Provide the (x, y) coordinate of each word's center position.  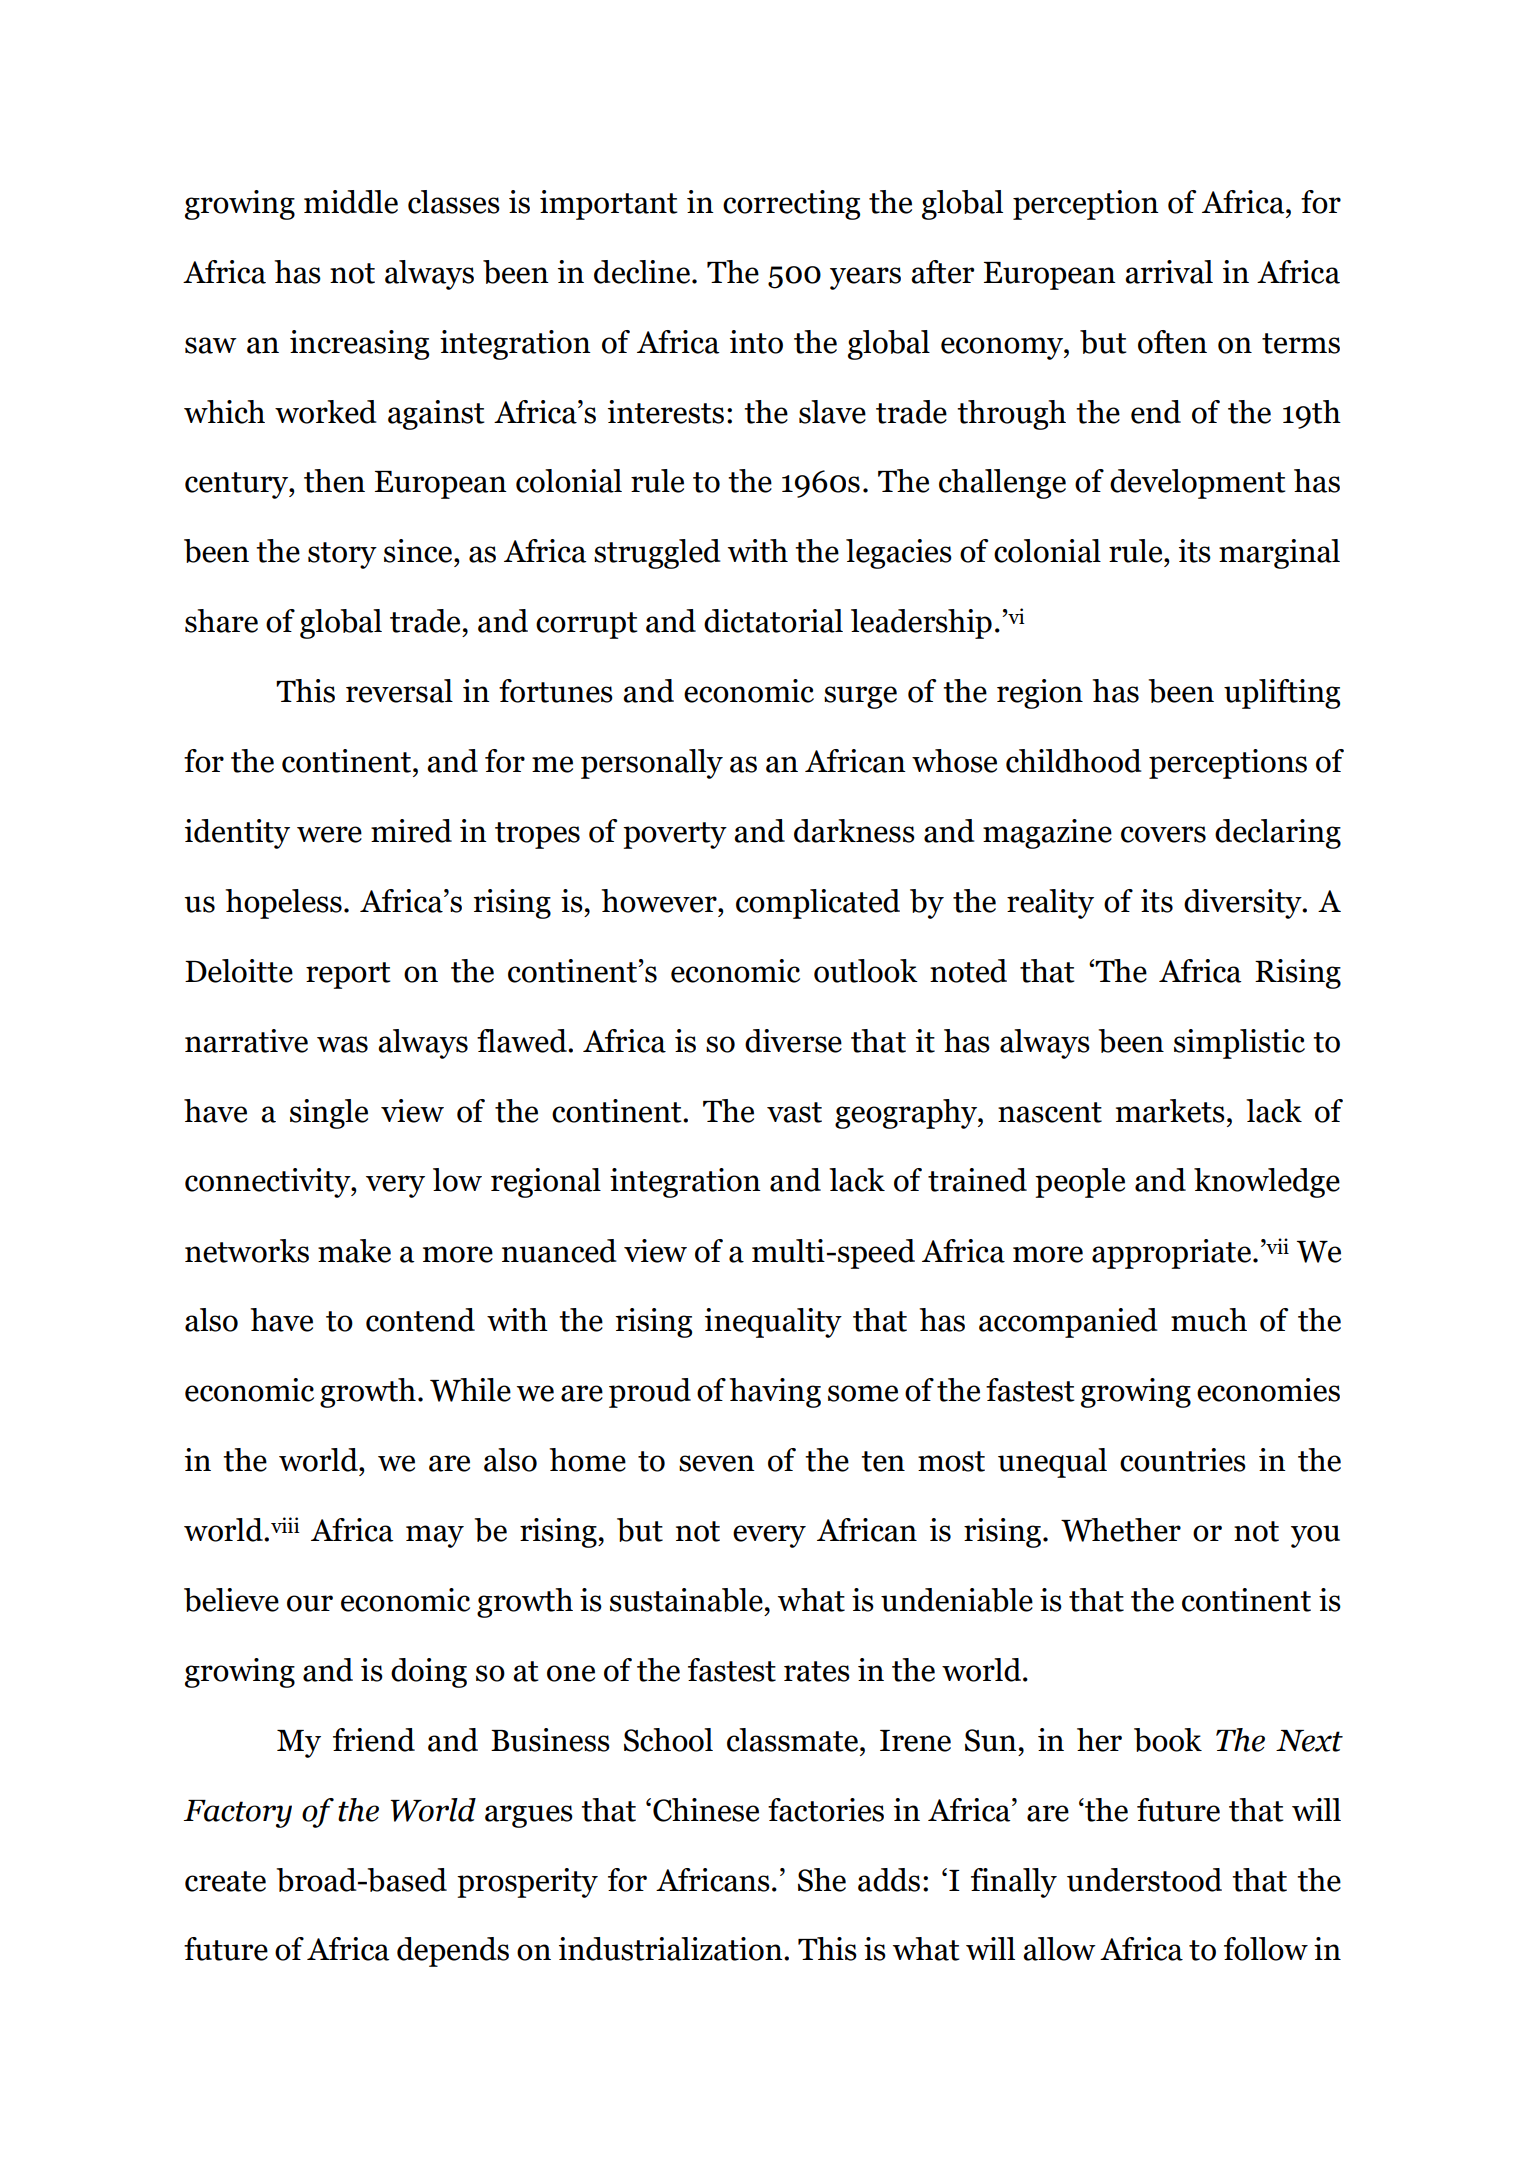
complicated (818, 904)
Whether (1121, 1530)
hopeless (283, 904)
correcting (791, 205)
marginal (1279, 554)
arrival (1169, 272)
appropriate (1171, 1254)
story (342, 555)
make (354, 1251)
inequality (773, 1323)
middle (351, 202)
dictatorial (773, 621)
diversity (1244, 904)
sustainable (686, 1600)
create (225, 1881)
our (310, 1603)
